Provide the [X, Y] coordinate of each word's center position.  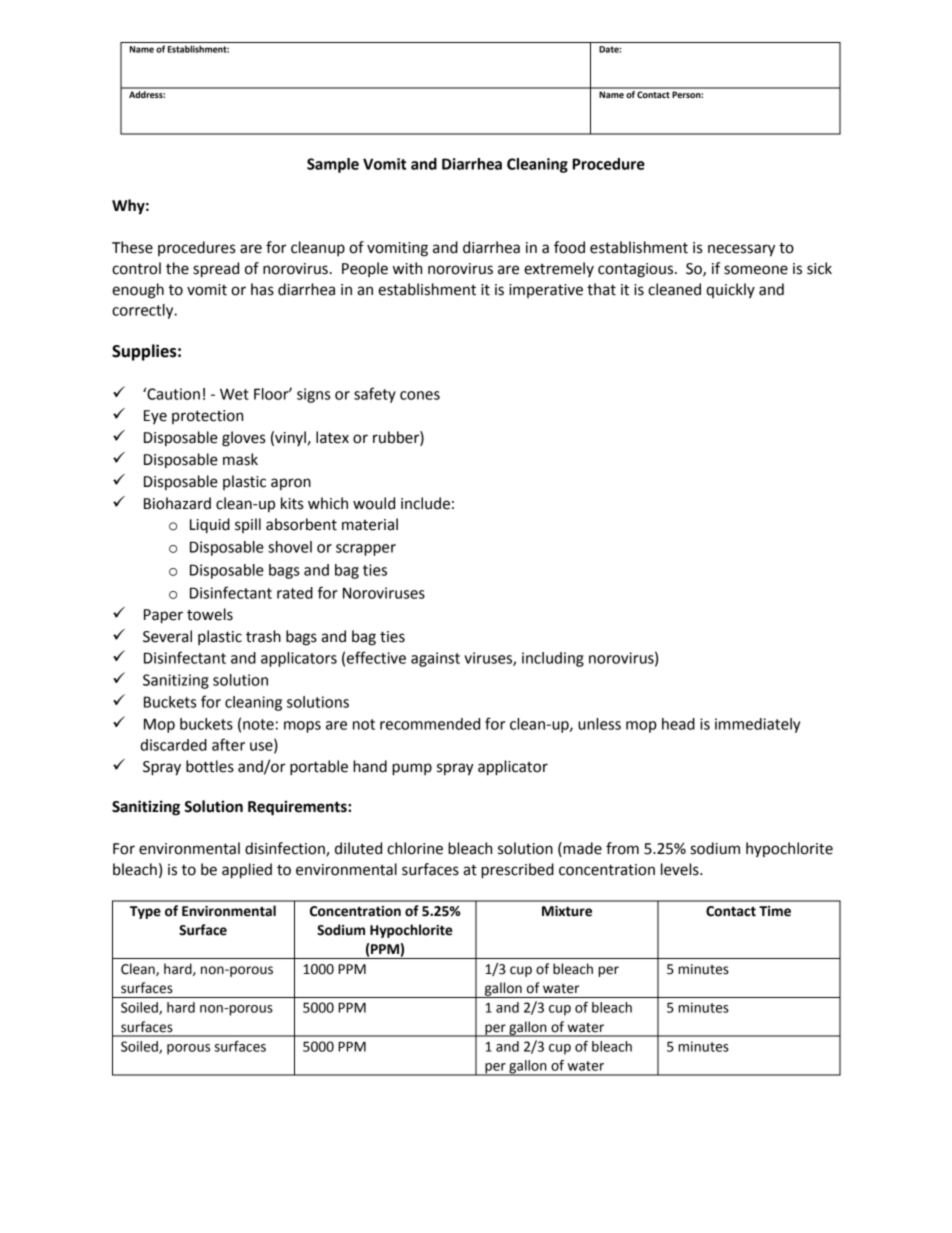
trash [263, 636]
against [435, 659]
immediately [757, 725]
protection [207, 417]
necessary [741, 250]
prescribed [517, 871]
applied [247, 871]
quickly [730, 290]
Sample [333, 165]
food [569, 247]
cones [420, 395]
